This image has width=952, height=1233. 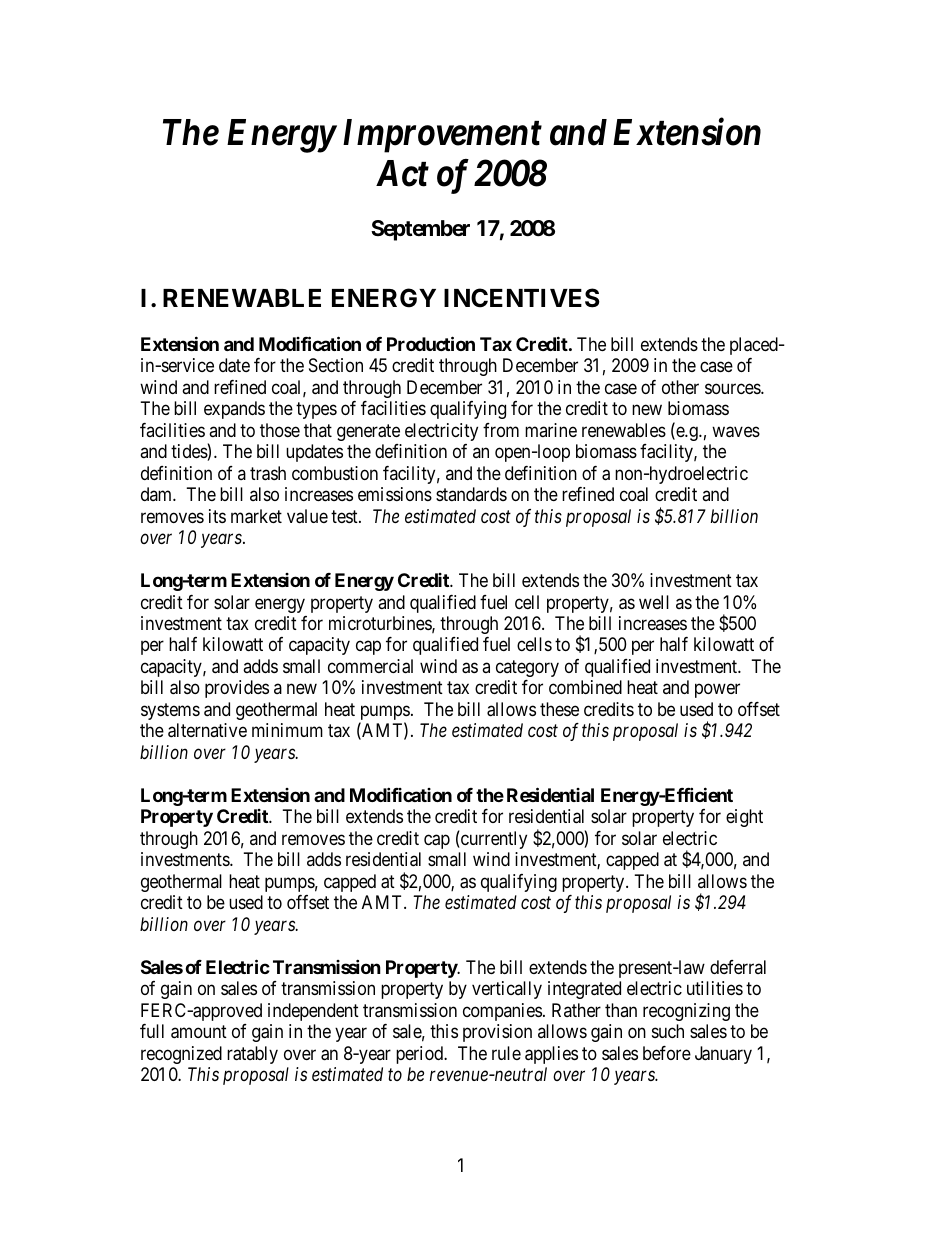 I want to click on September, so click(x=420, y=230).
